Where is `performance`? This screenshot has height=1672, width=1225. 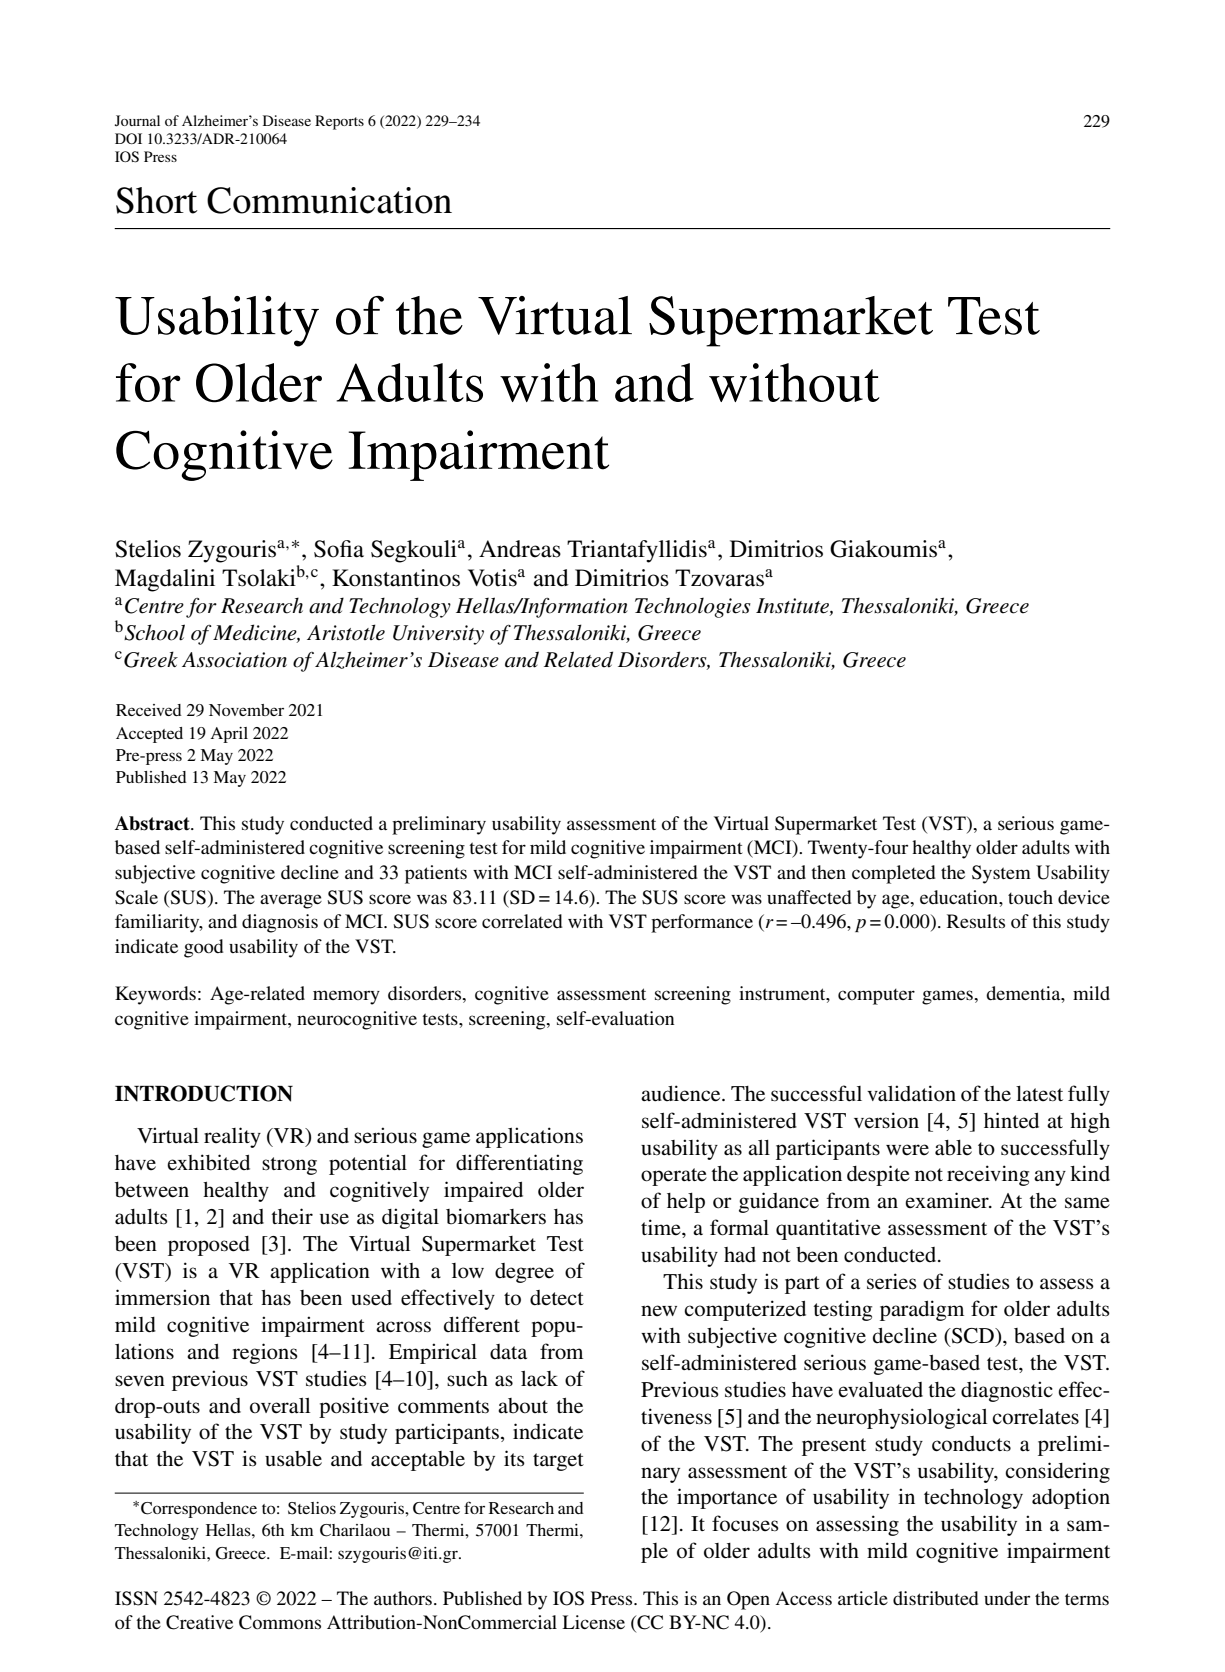
performance is located at coordinates (702, 923).
